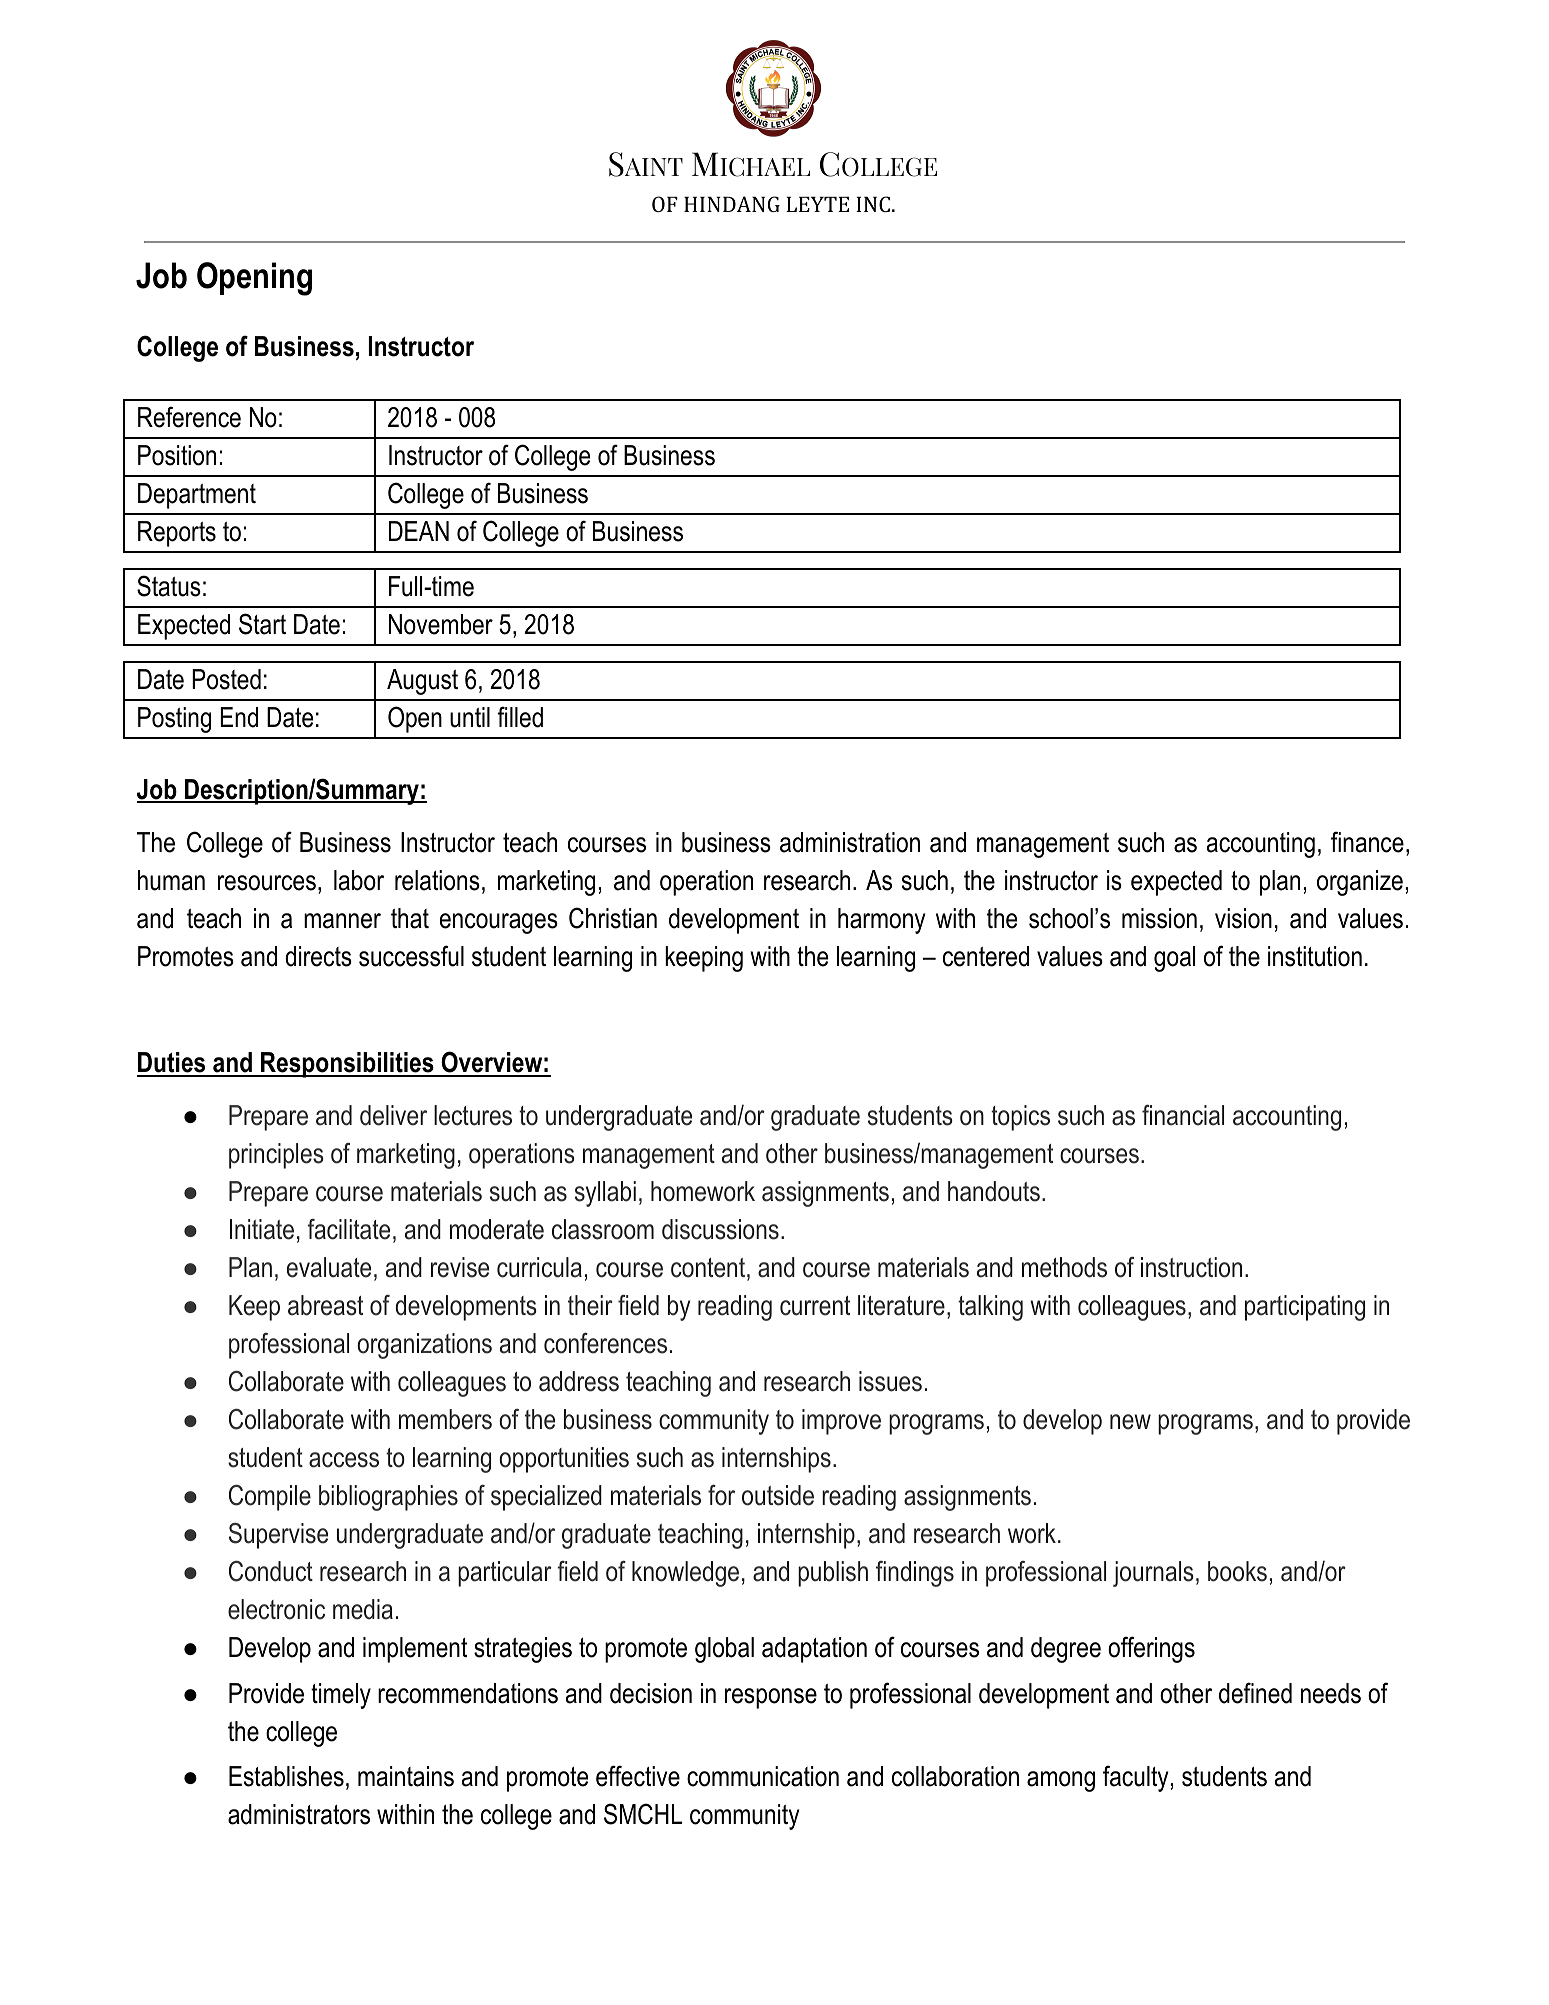 This document has width=1549, height=2005. Describe the element at coordinates (763, 1776) in the document. I see `communication` at that location.
